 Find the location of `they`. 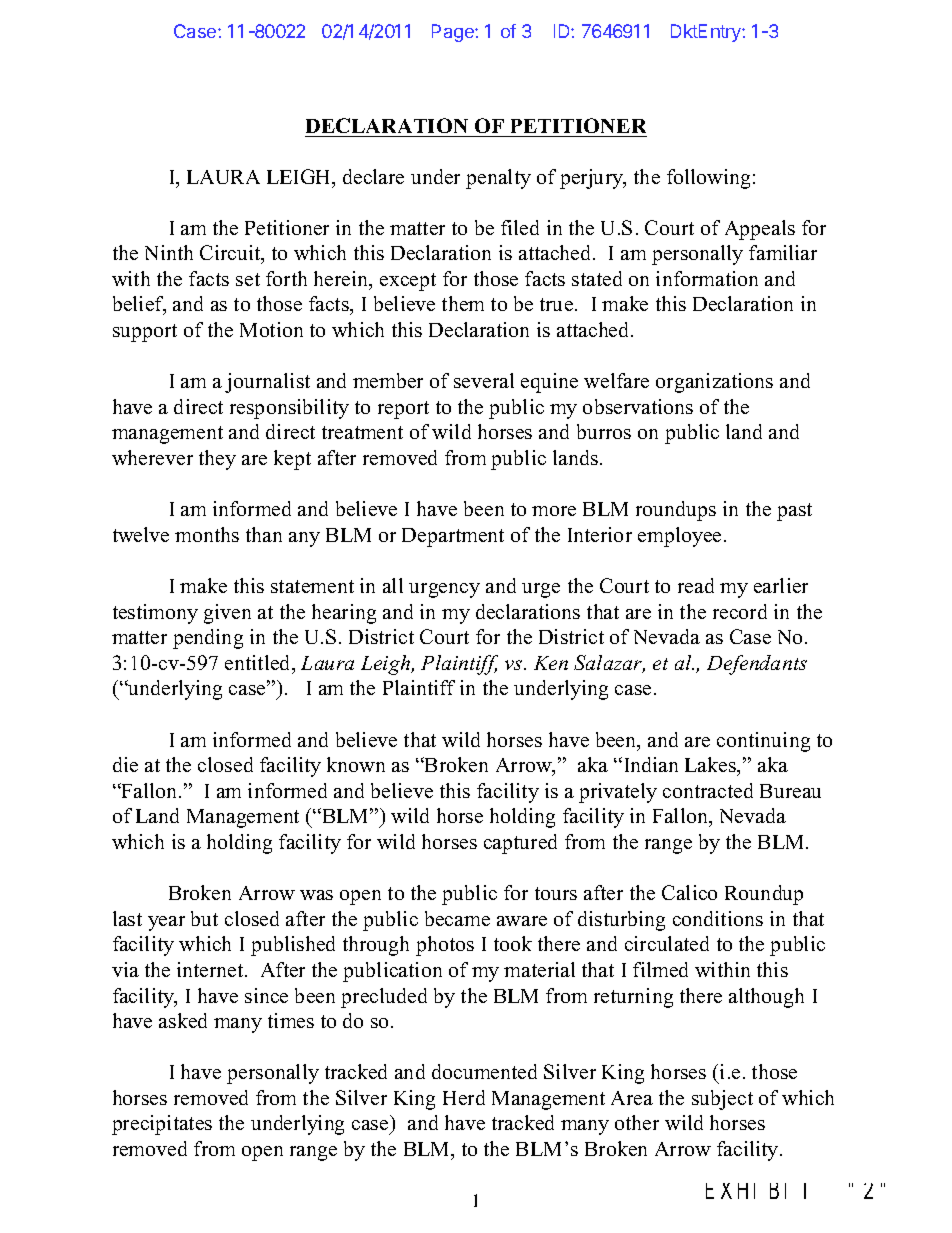

they is located at coordinates (217, 460).
